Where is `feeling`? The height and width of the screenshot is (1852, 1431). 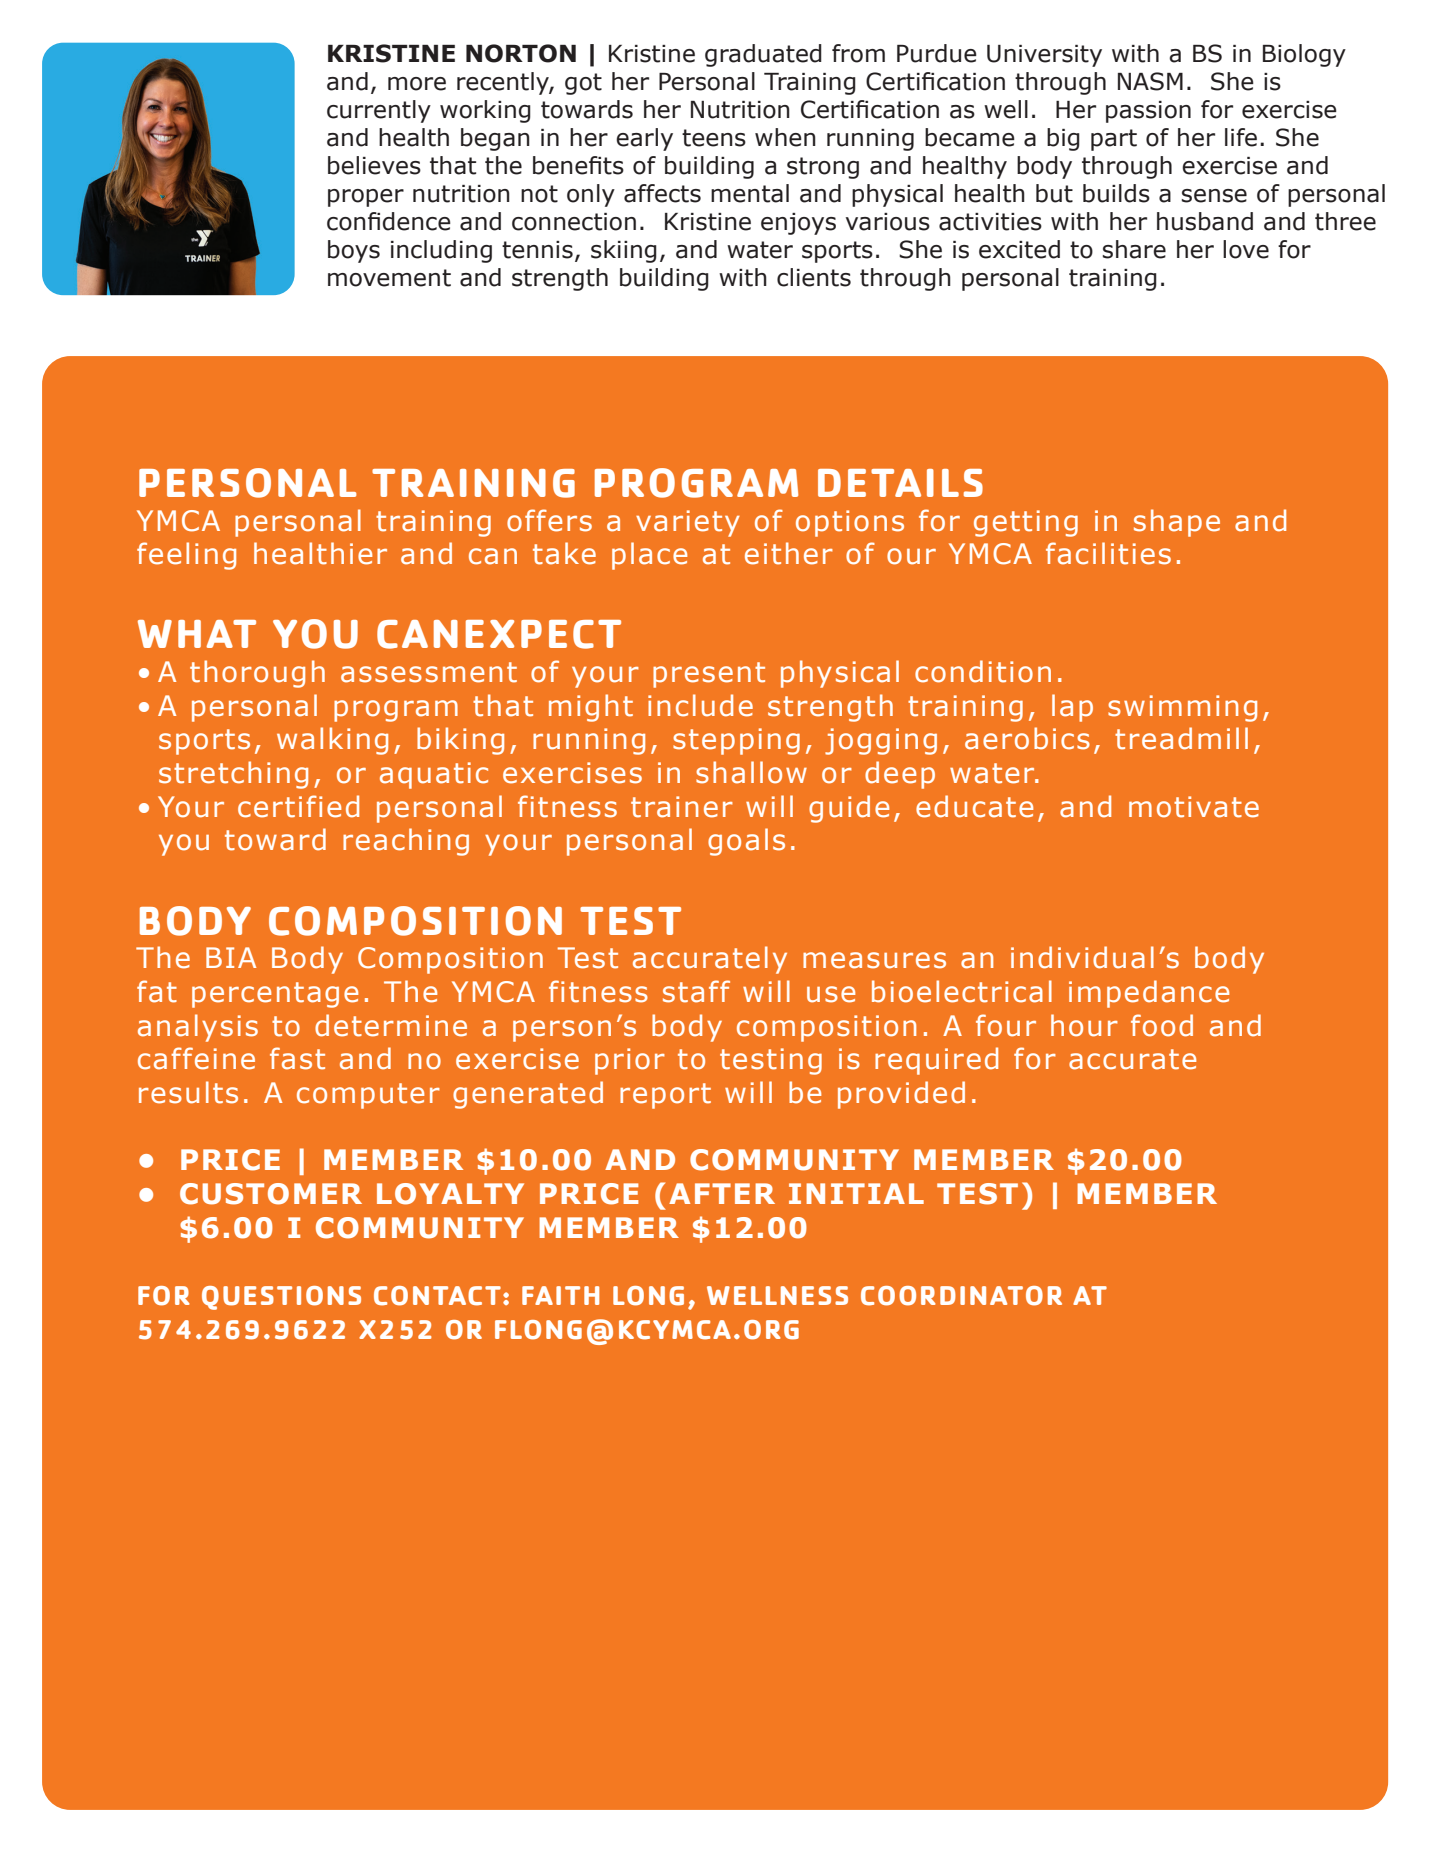
feeling is located at coordinates (186, 556).
